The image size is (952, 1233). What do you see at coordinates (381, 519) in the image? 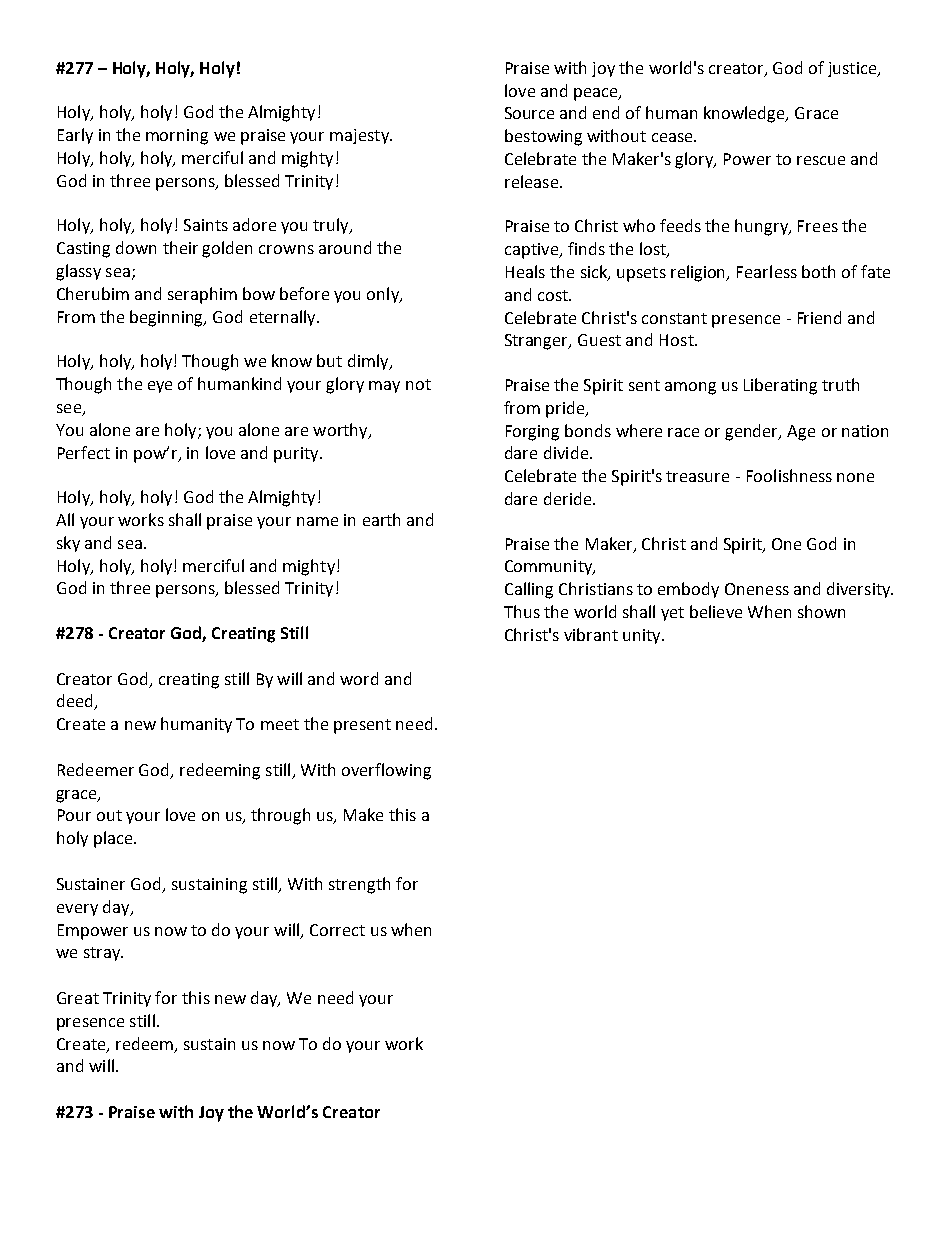
I see `earth` at bounding box center [381, 519].
